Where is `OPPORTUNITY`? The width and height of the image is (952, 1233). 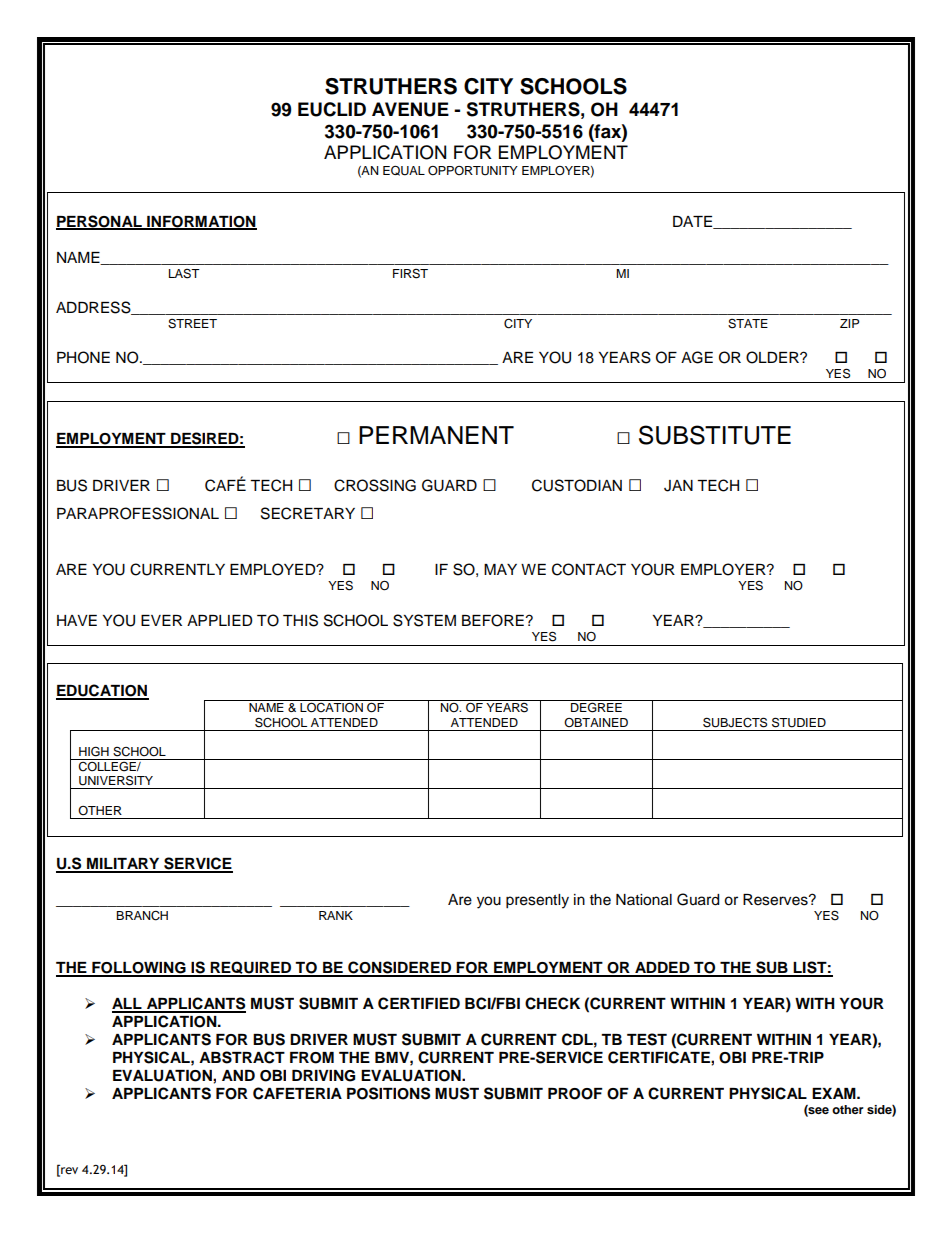
OPPORTUNITY is located at coordinates (473, 171).
